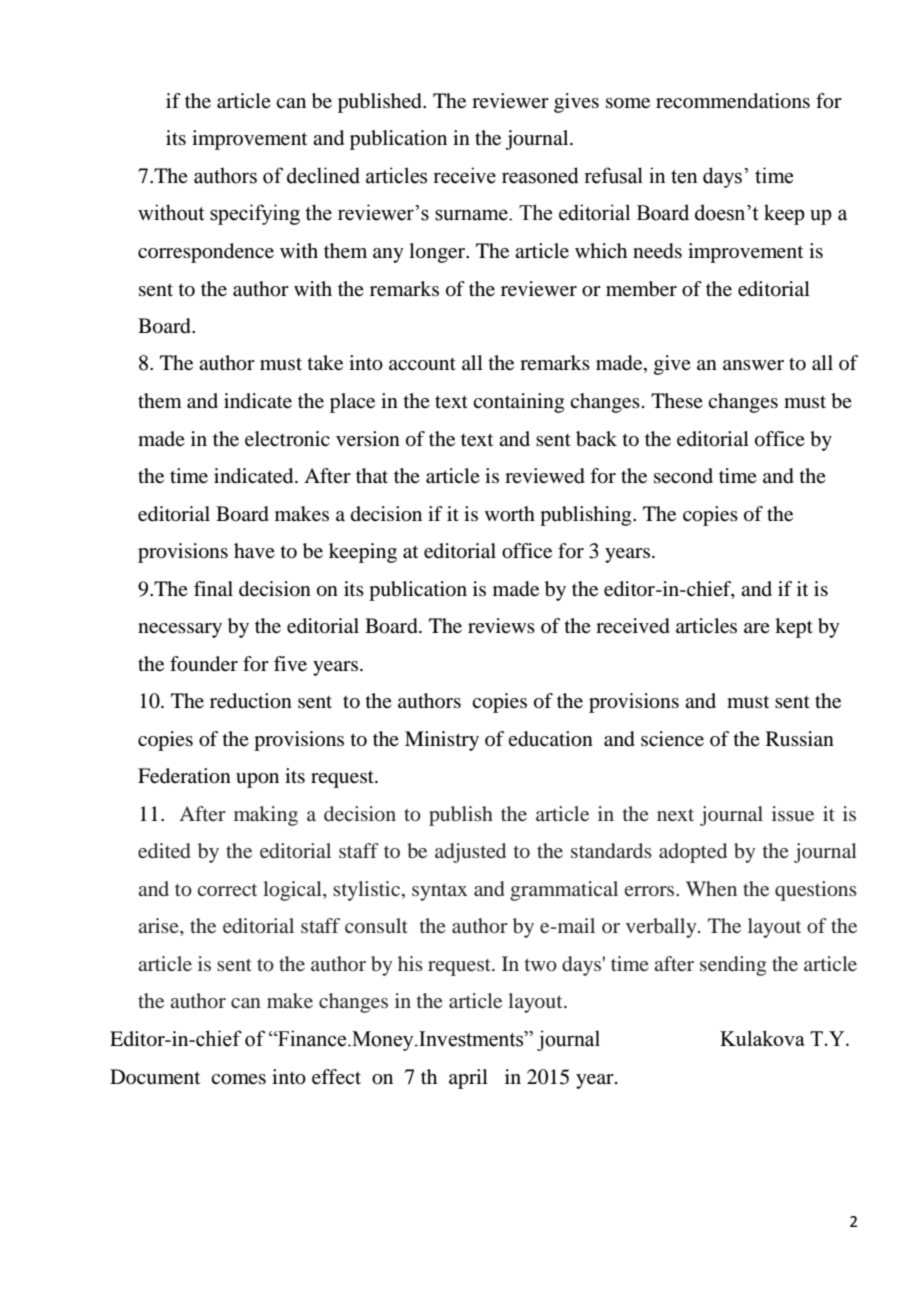 The height and width of the screenshot is (1308, 924). What do you see at coordinates (213, 589) in the screenshot?
I see `final` at bounding box center [213, 589].
